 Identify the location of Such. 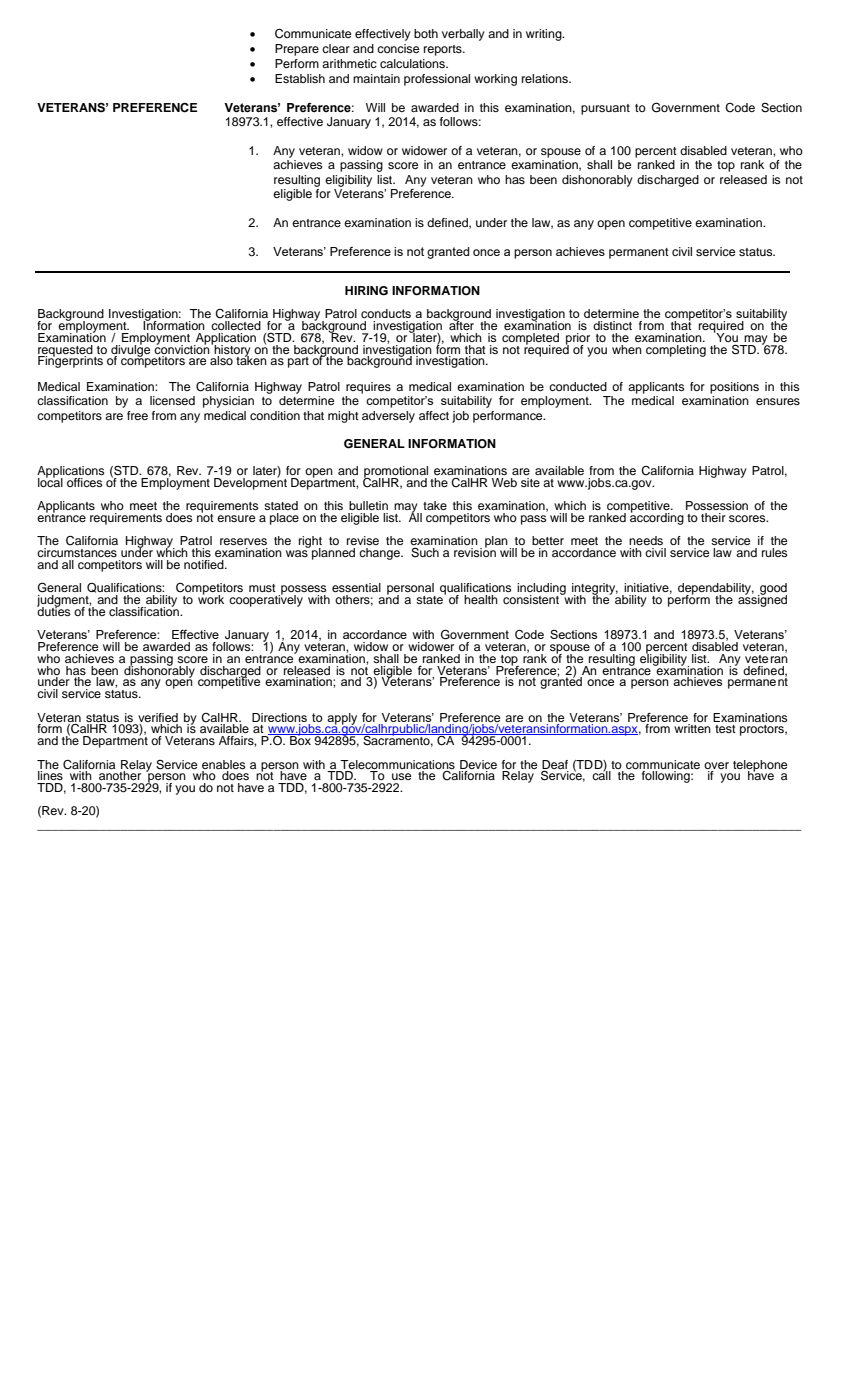
(425, 553).
